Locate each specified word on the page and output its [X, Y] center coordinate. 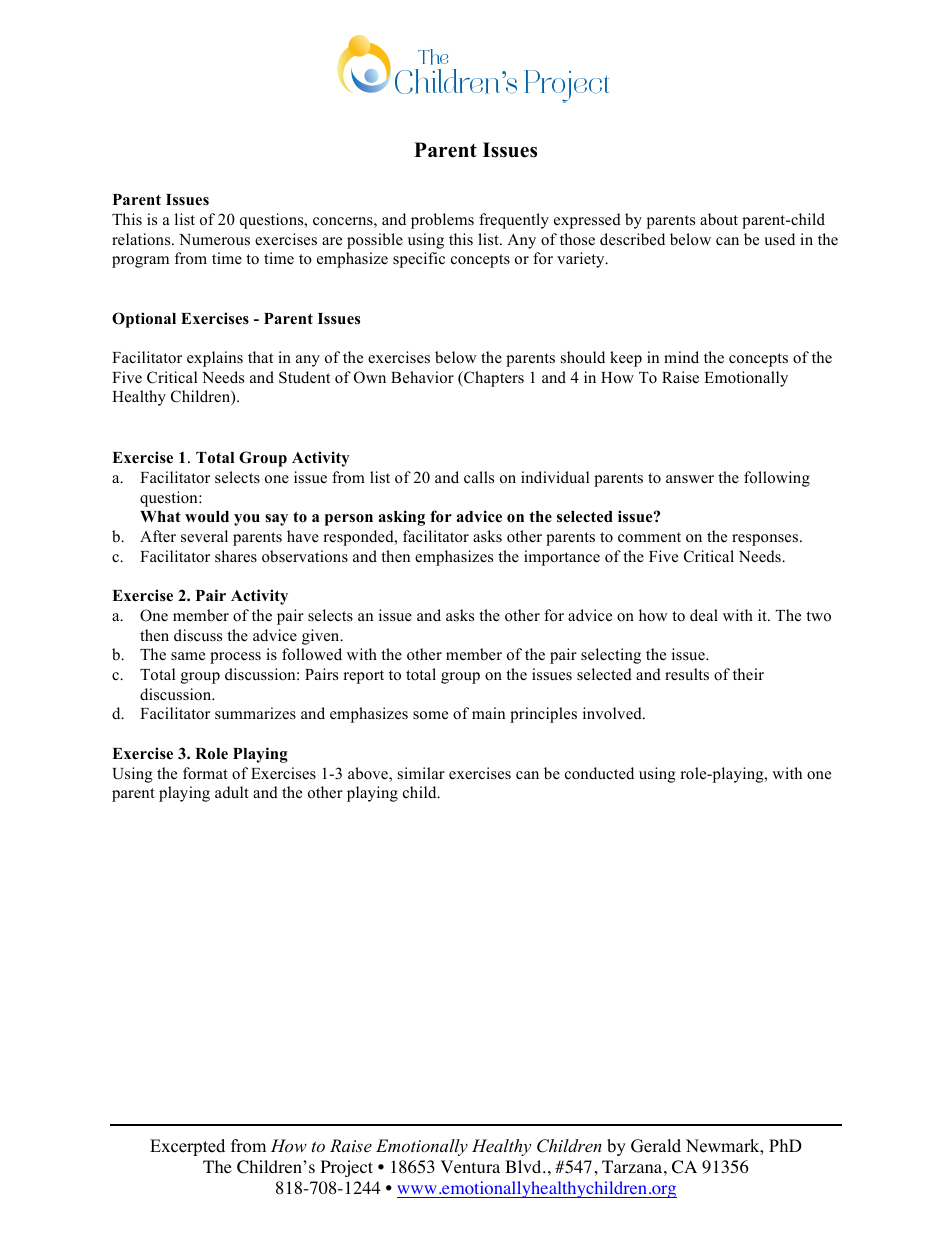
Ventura [470, 1166]
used [779, 239]
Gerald [656, 1146]
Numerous [214, 240]
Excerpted [187, 1147]
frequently [514, 221]
